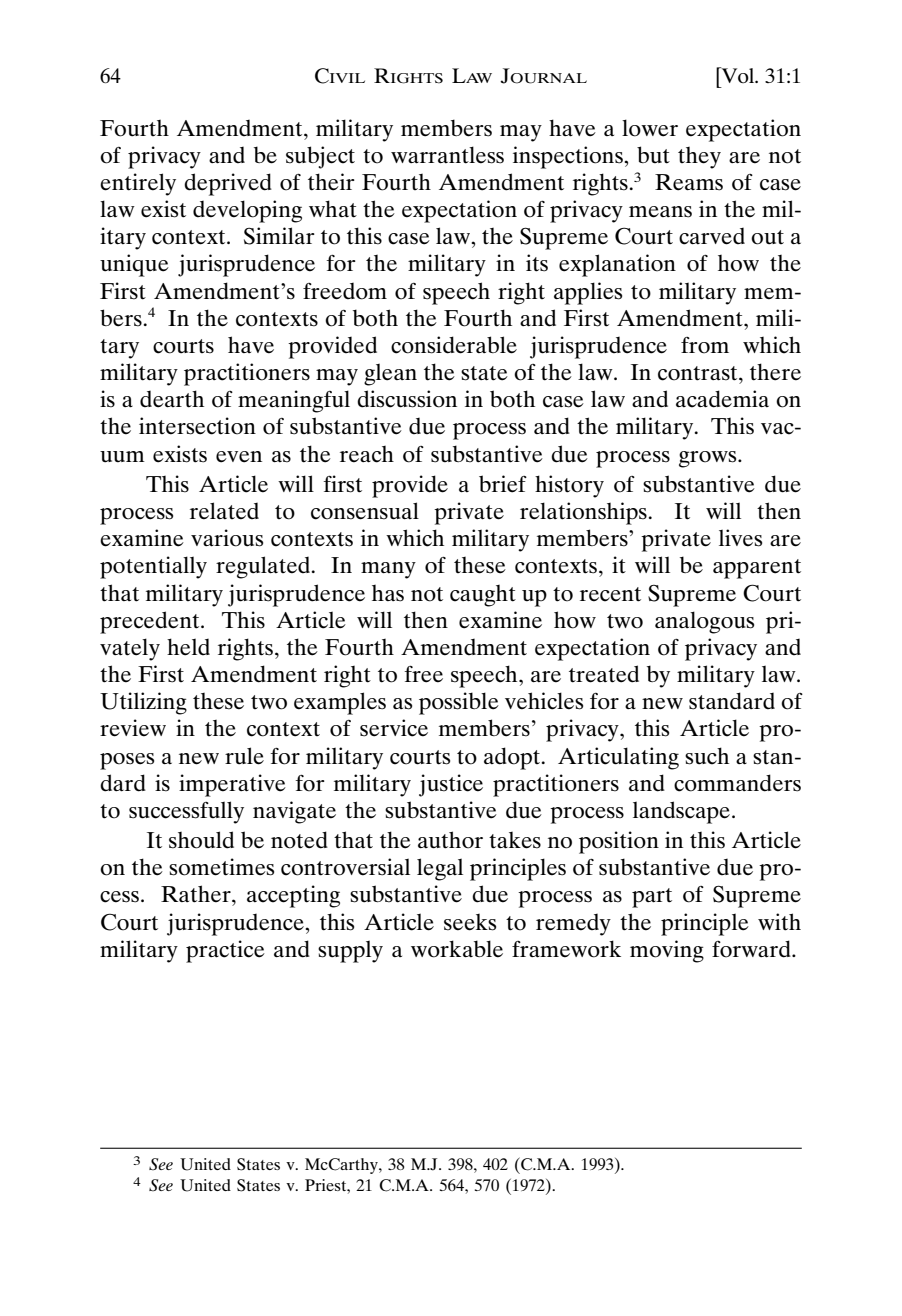 Image resolution: width=902 pixels, height=1316 pixels. What do you see at coordinates (447, 155) in the screenshot?
I see `warrantless` at bounding box center [447, 155].
